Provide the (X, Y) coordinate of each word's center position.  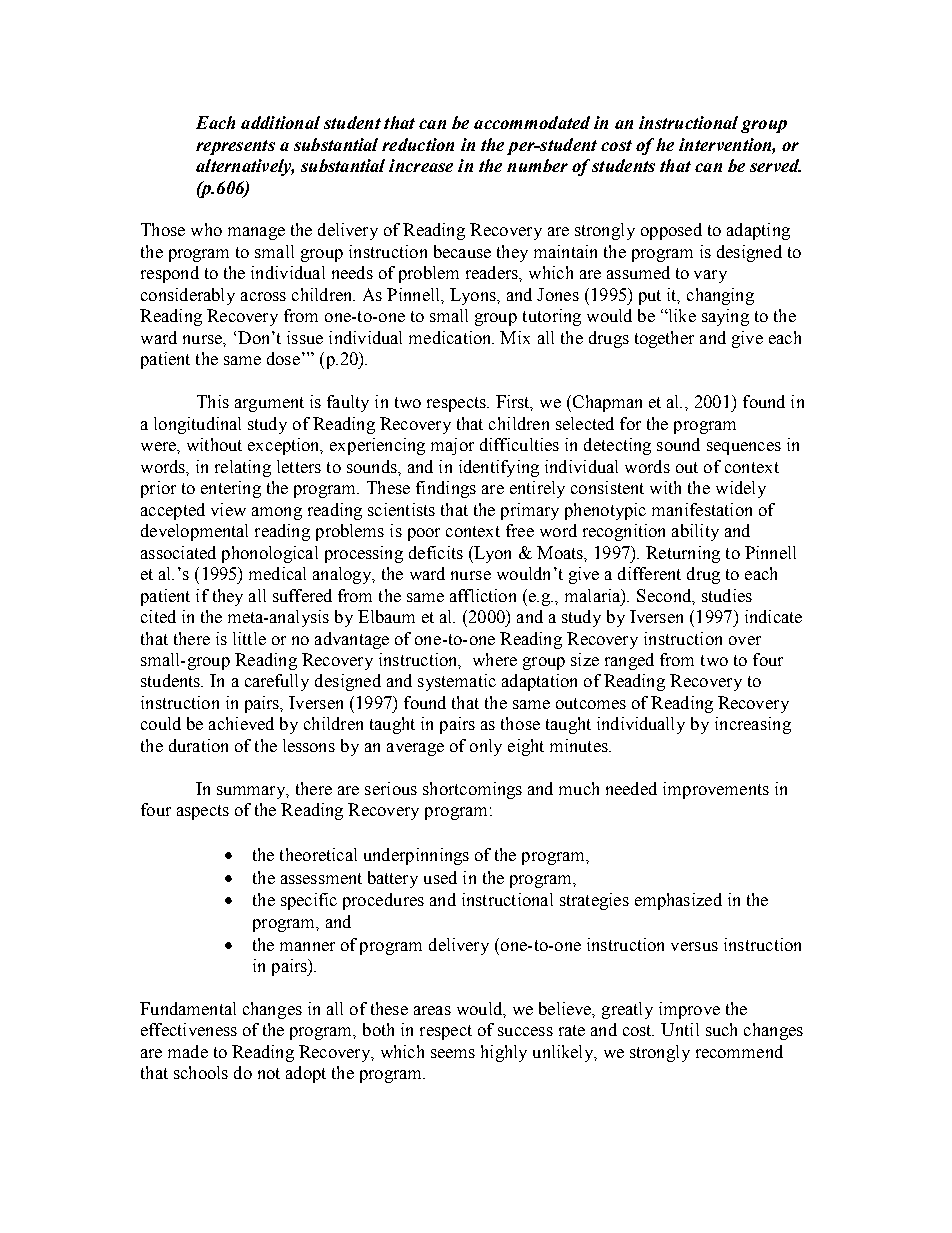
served (775, 165)
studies (727, 595)
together (664, 339)
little (249, 638)
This (213, 401)
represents (235, 147)
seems (453, 1053)
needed (631, 788)
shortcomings (472, 790)
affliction (483, 595)
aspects (203, 812)
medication (451, 337)
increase (421, 165)
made (188, 1051)
